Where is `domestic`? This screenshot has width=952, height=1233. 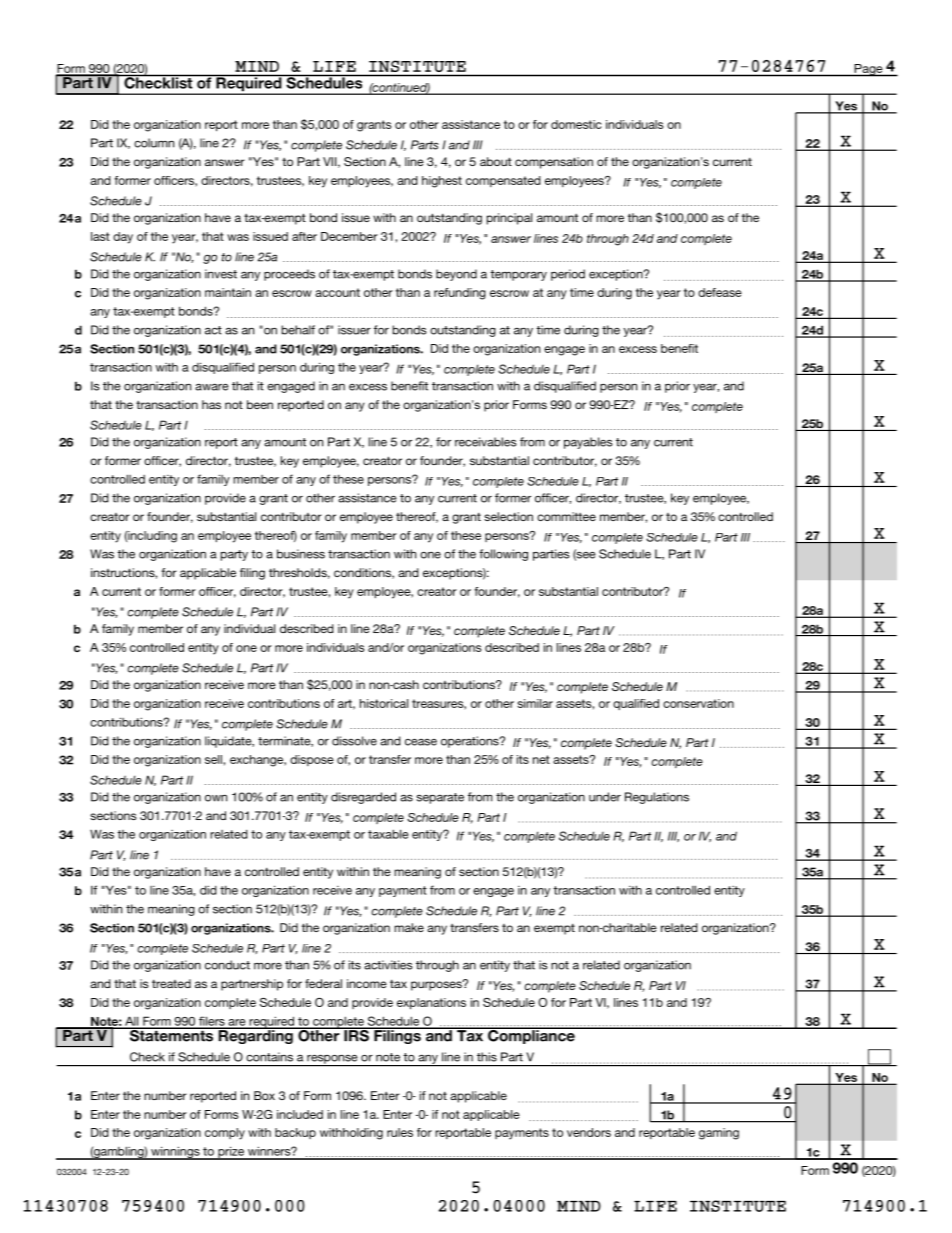
domestic is located at coordinates (576, 124).
